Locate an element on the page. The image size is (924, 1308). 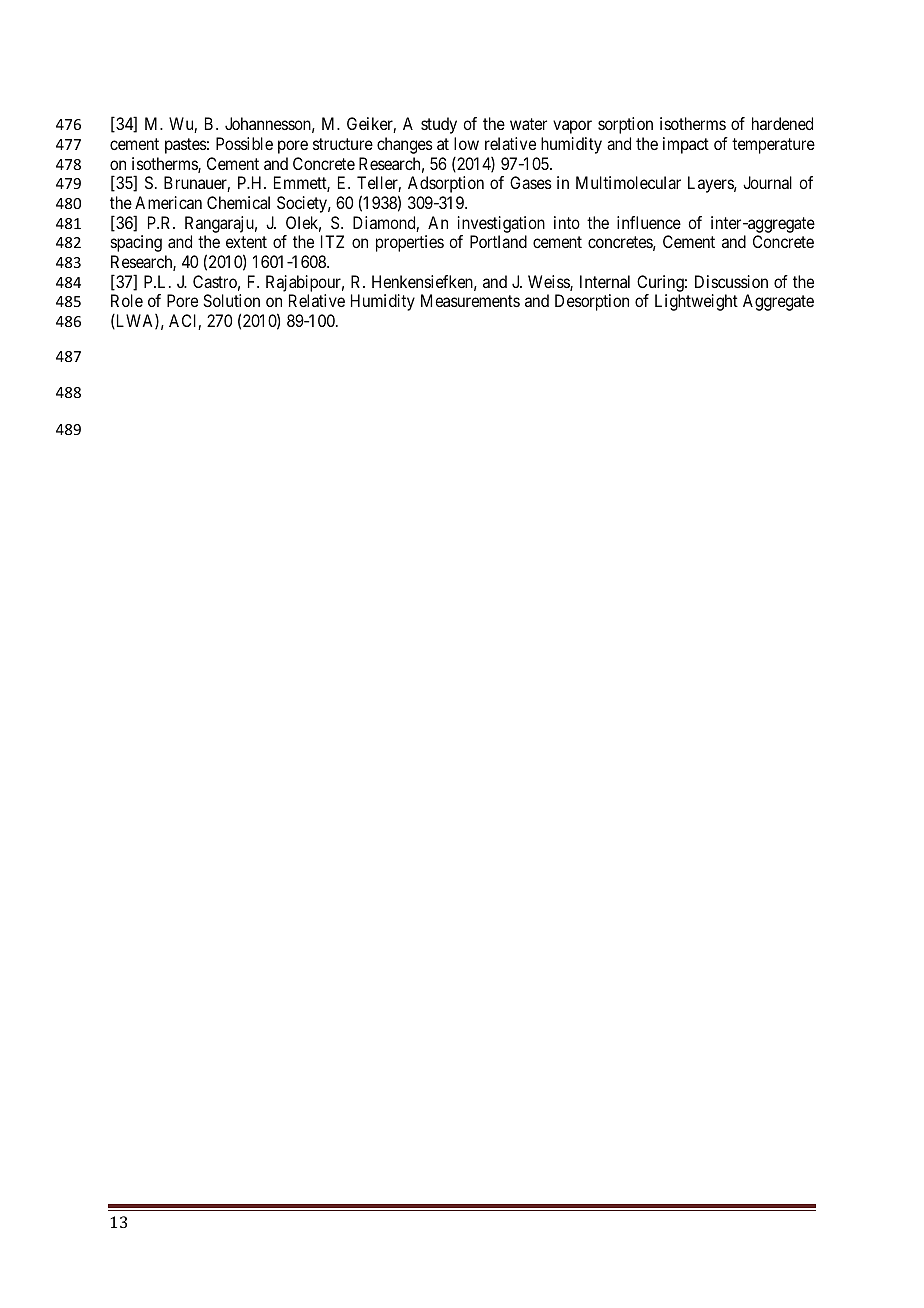
Gases is located at coordinates (531, 182).
